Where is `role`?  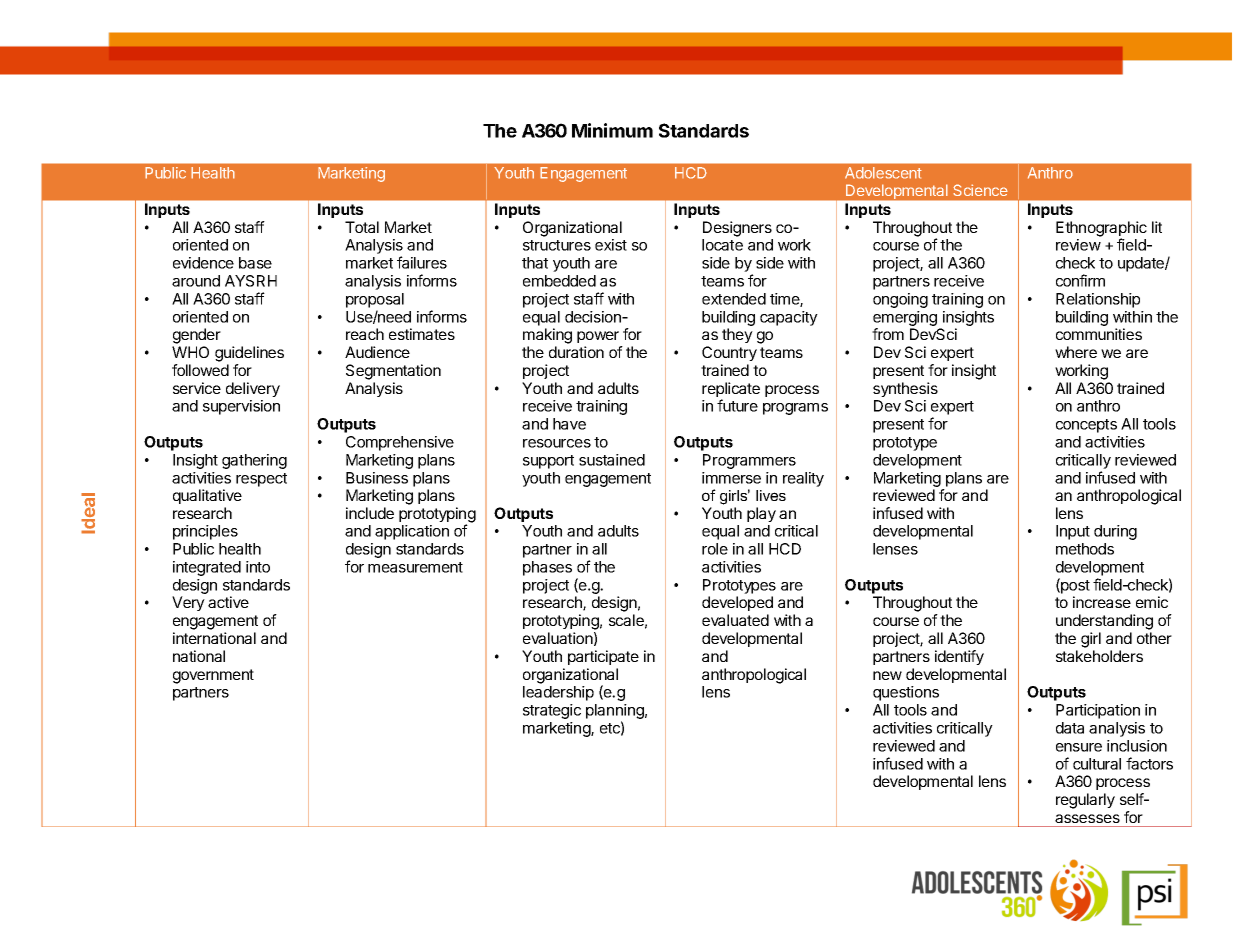 role is located at coordinates (715, 549).
